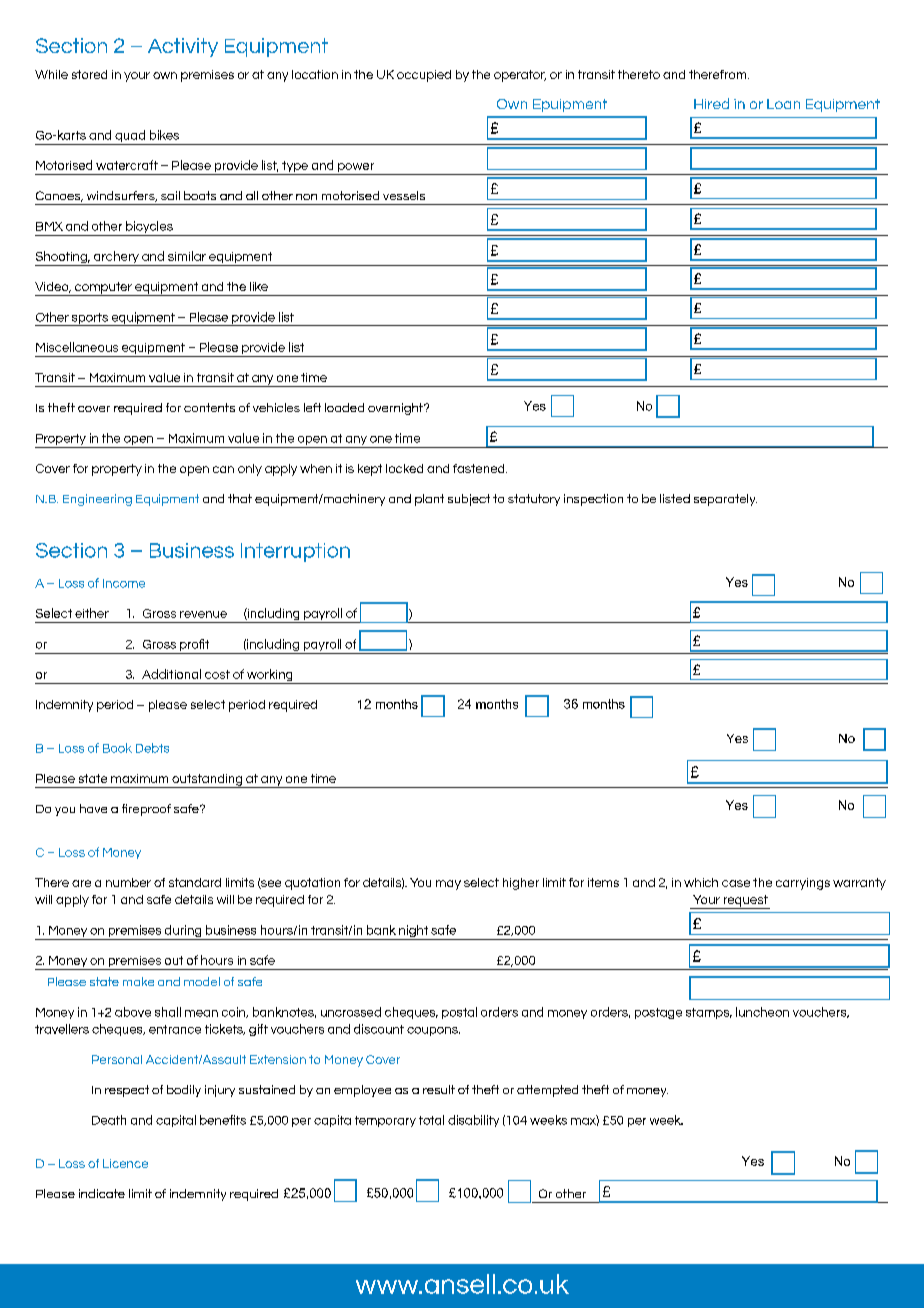 Image resolution: width=924 pixels, height=1308 pixels. What do you see at coordinates (469, 500) in the screenshot?
I see `subject` at bounding box center [469, 500].
